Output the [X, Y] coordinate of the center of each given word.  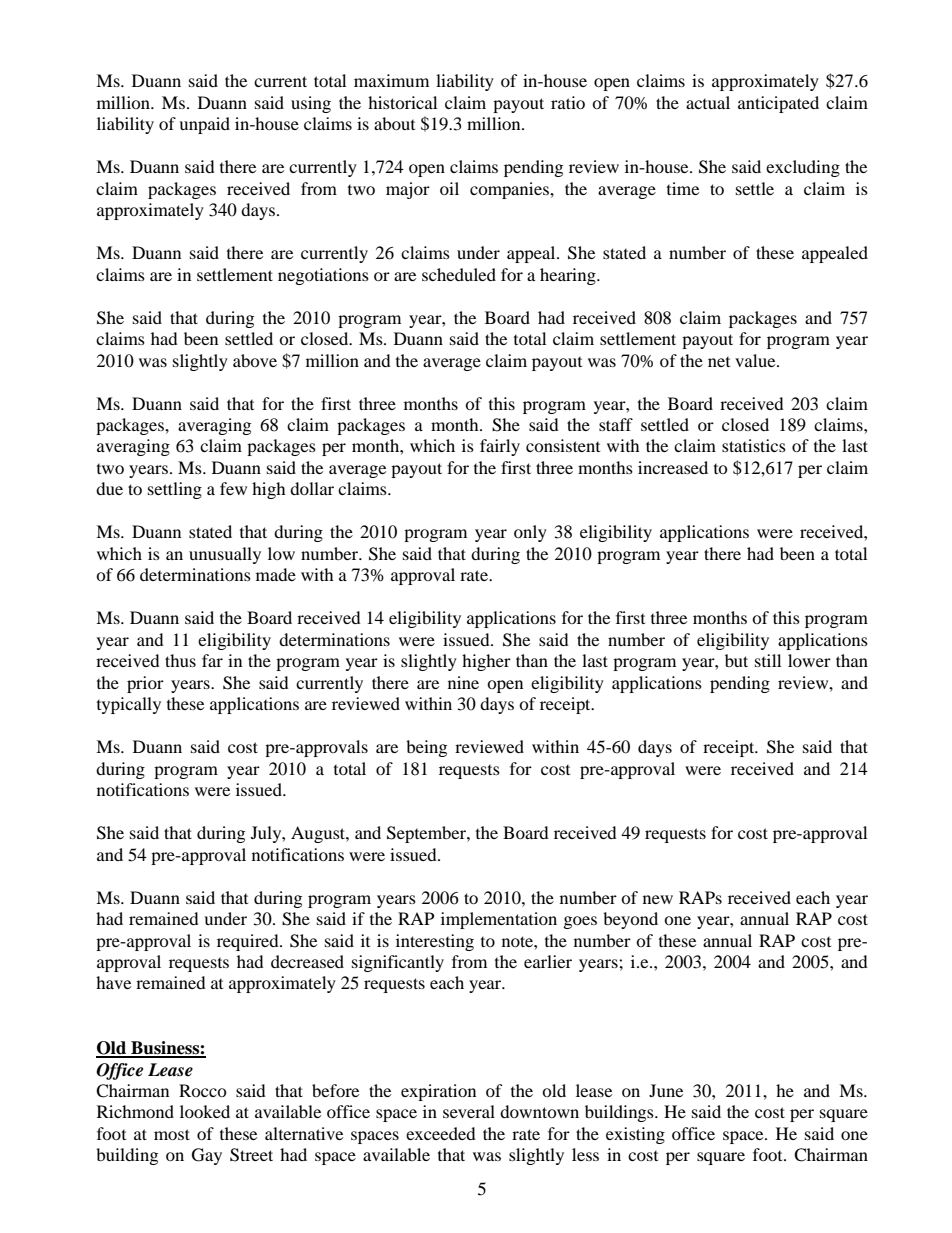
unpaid [204, 125]
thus [180, 660]
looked [205, 1111]
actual [708, 102]
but [736, 660]
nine [463, 682]
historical [402, 102]
